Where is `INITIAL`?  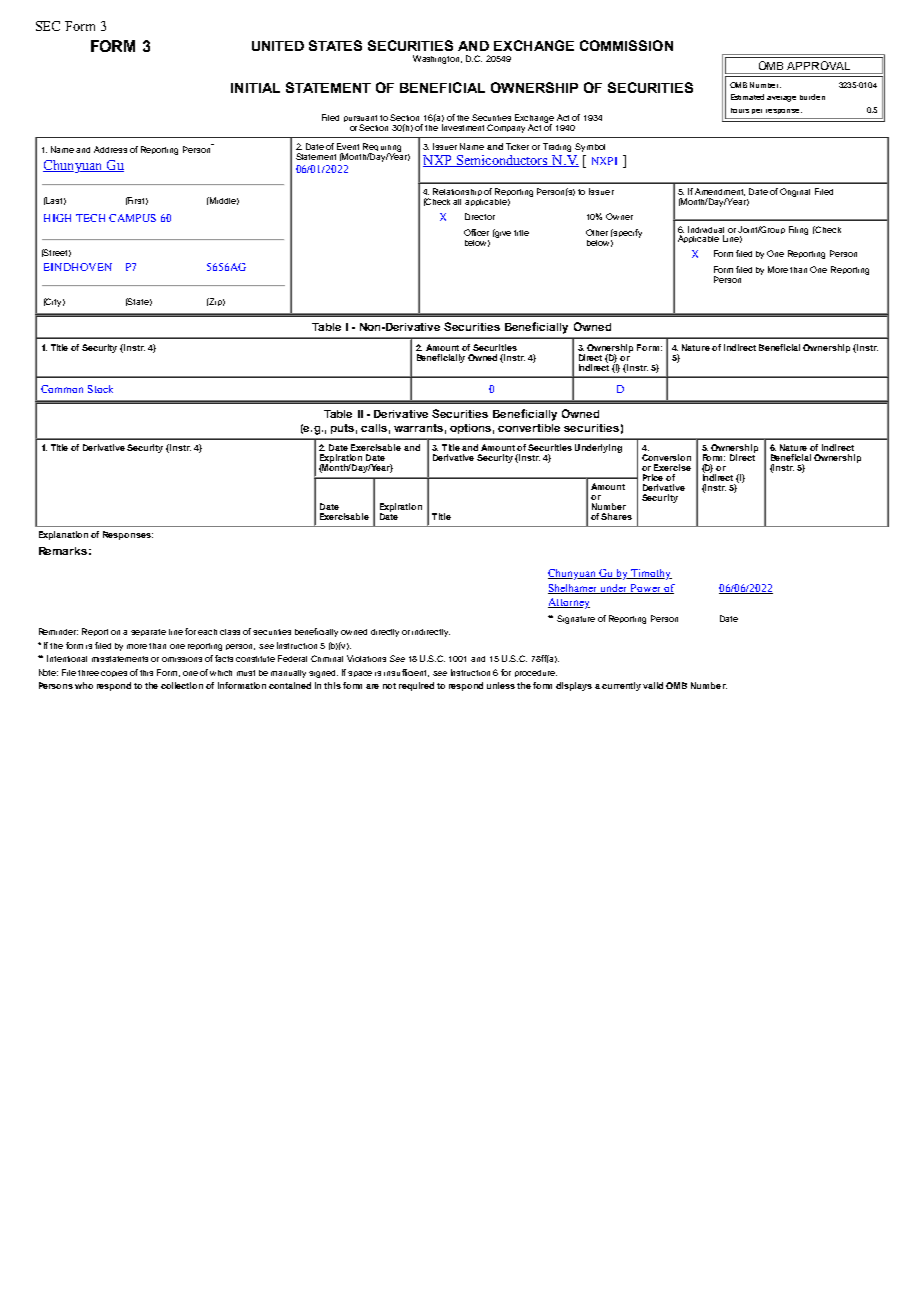
INITIAL is located at coordinates (255, 88).
